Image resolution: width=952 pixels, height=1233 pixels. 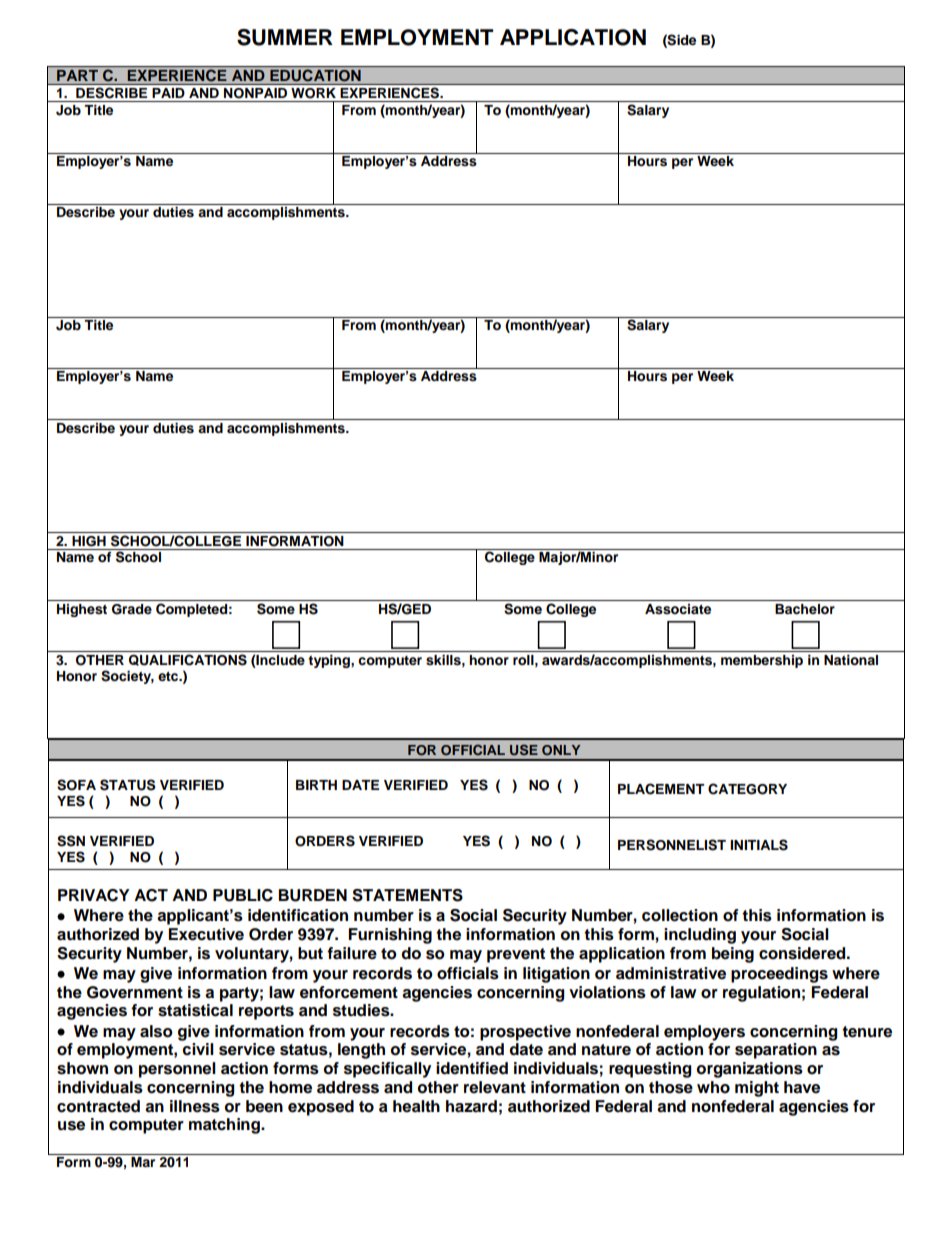 I want to click on membership, so click(x=762, y=661).
